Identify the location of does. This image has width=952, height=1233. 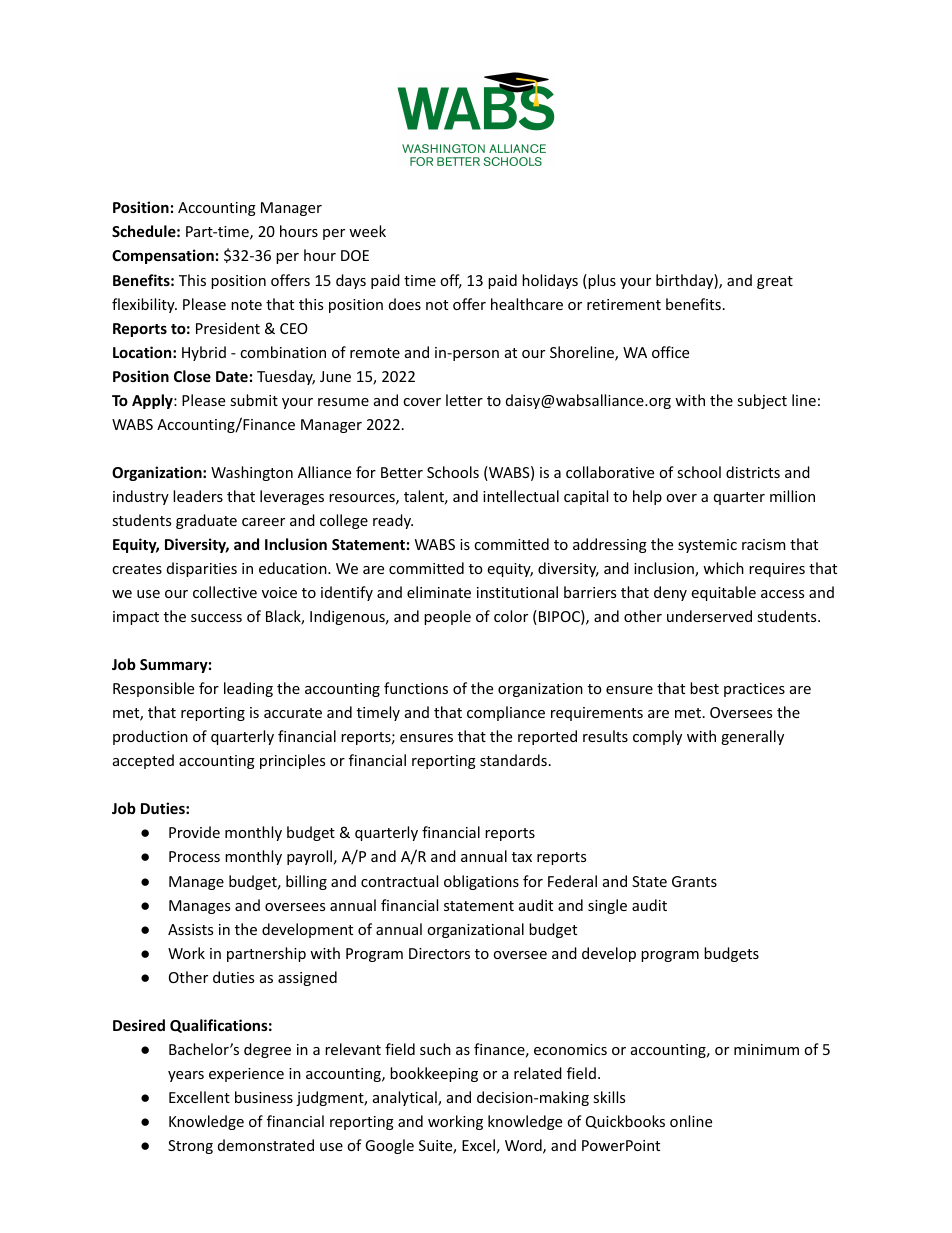
(405, 304).
